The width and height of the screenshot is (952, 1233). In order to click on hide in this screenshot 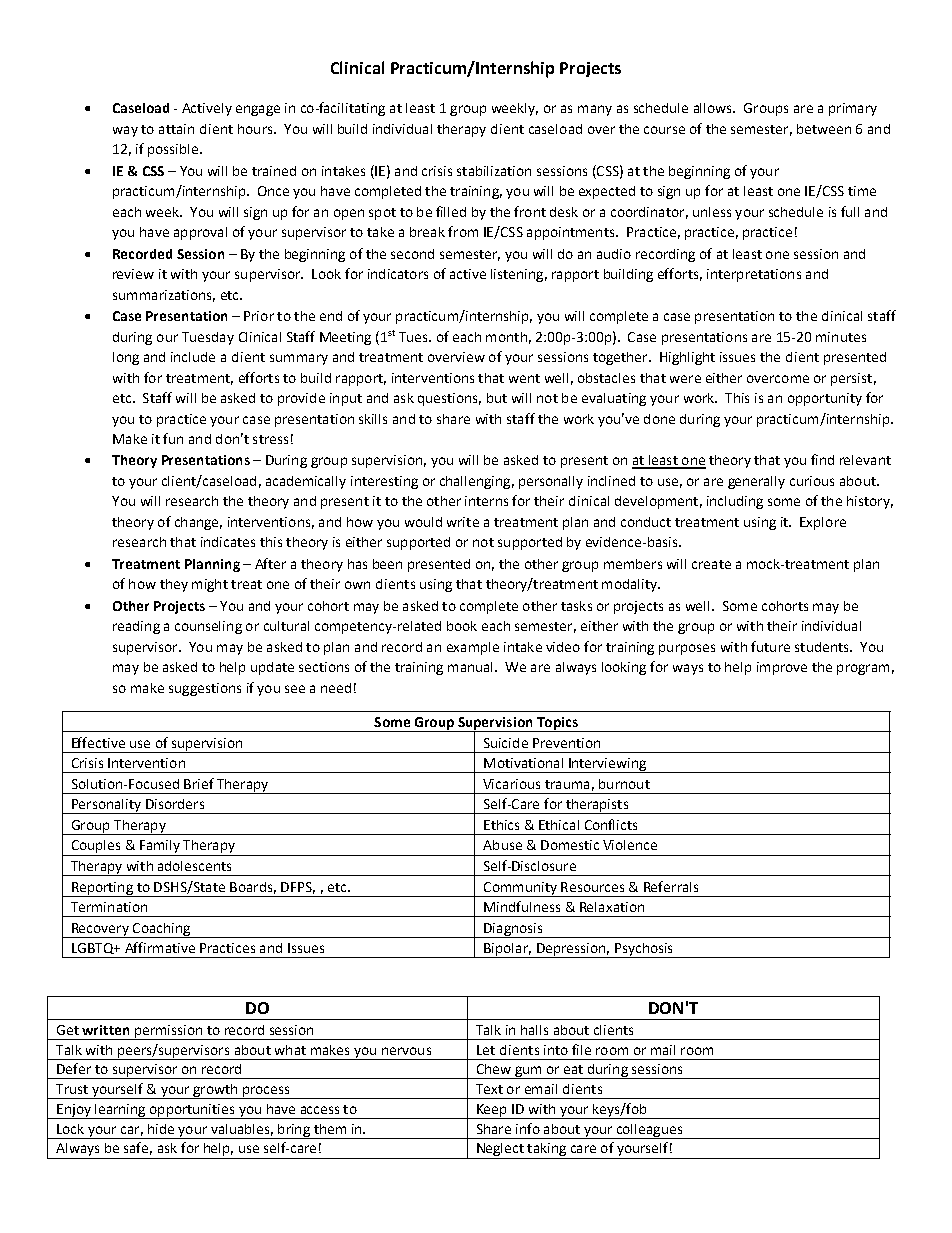, I will do `click(161, 1129)`.
